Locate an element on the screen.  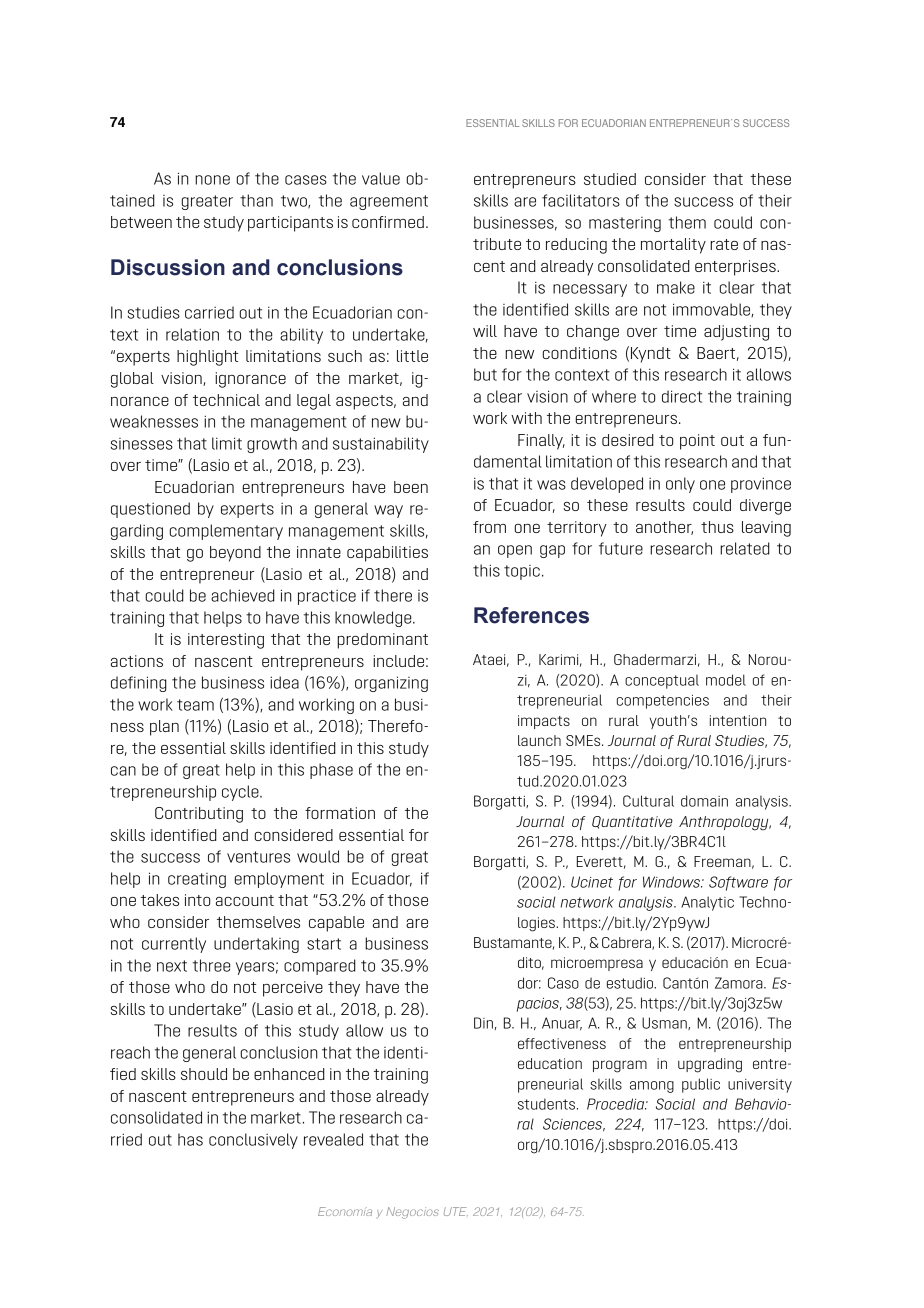
Windows is located at coordinates (673, 882).
